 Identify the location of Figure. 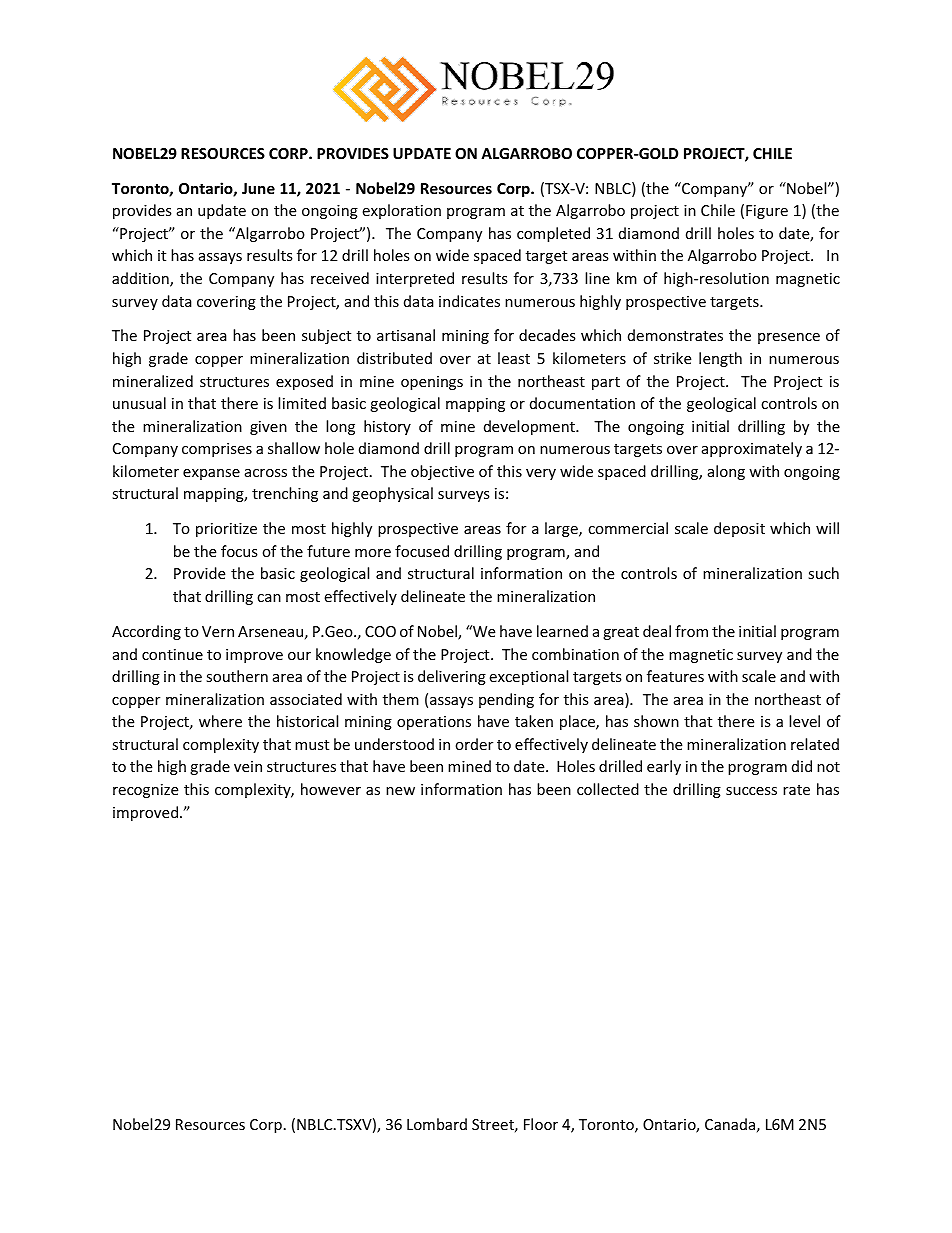
(767, 212).
